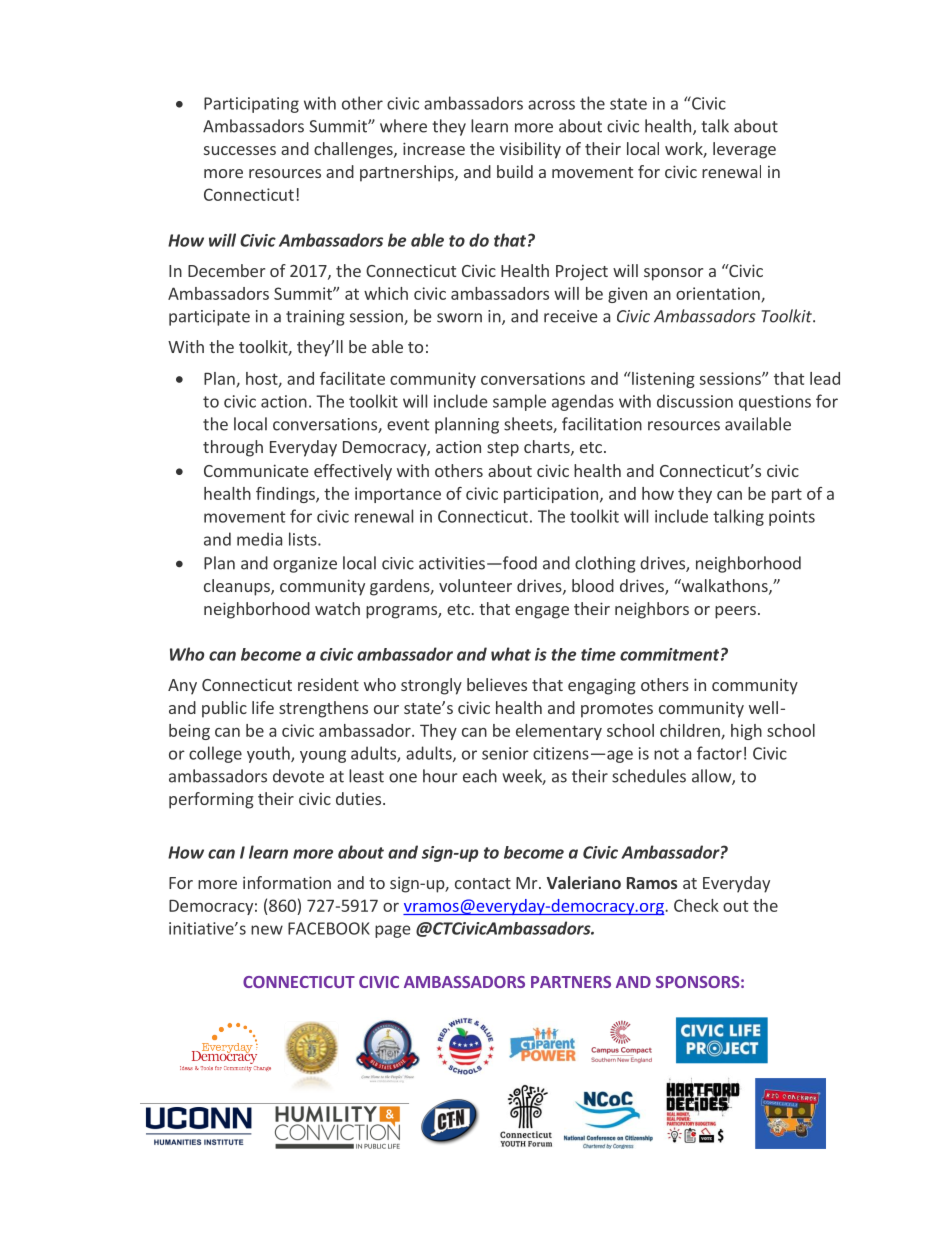 This page has height=1233, width=952. What do you see at coordinates (503, 449) in the page?
I see `step` at bounding box center [503, 449].
